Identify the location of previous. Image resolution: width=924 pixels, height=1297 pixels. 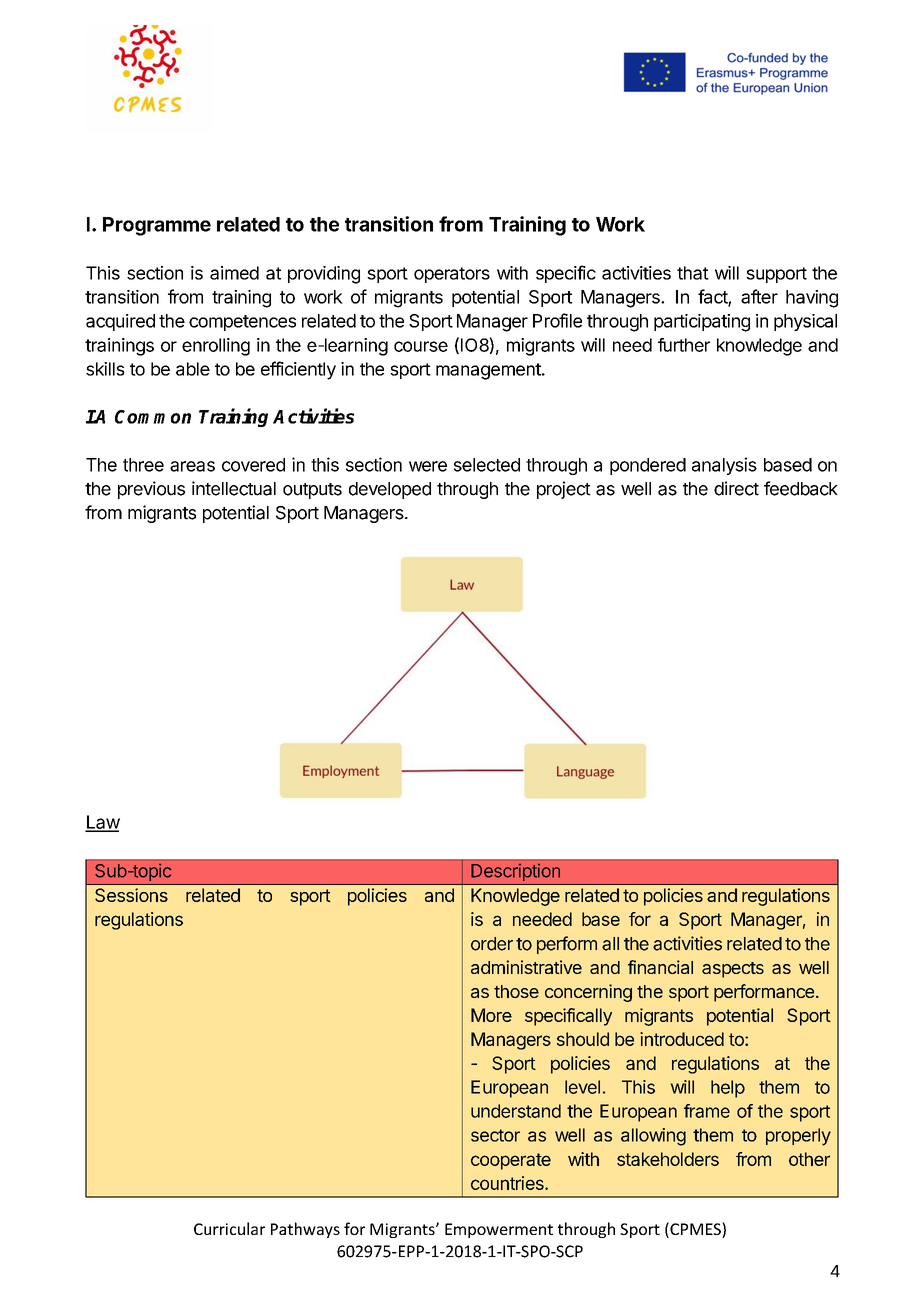
(151, 490).
